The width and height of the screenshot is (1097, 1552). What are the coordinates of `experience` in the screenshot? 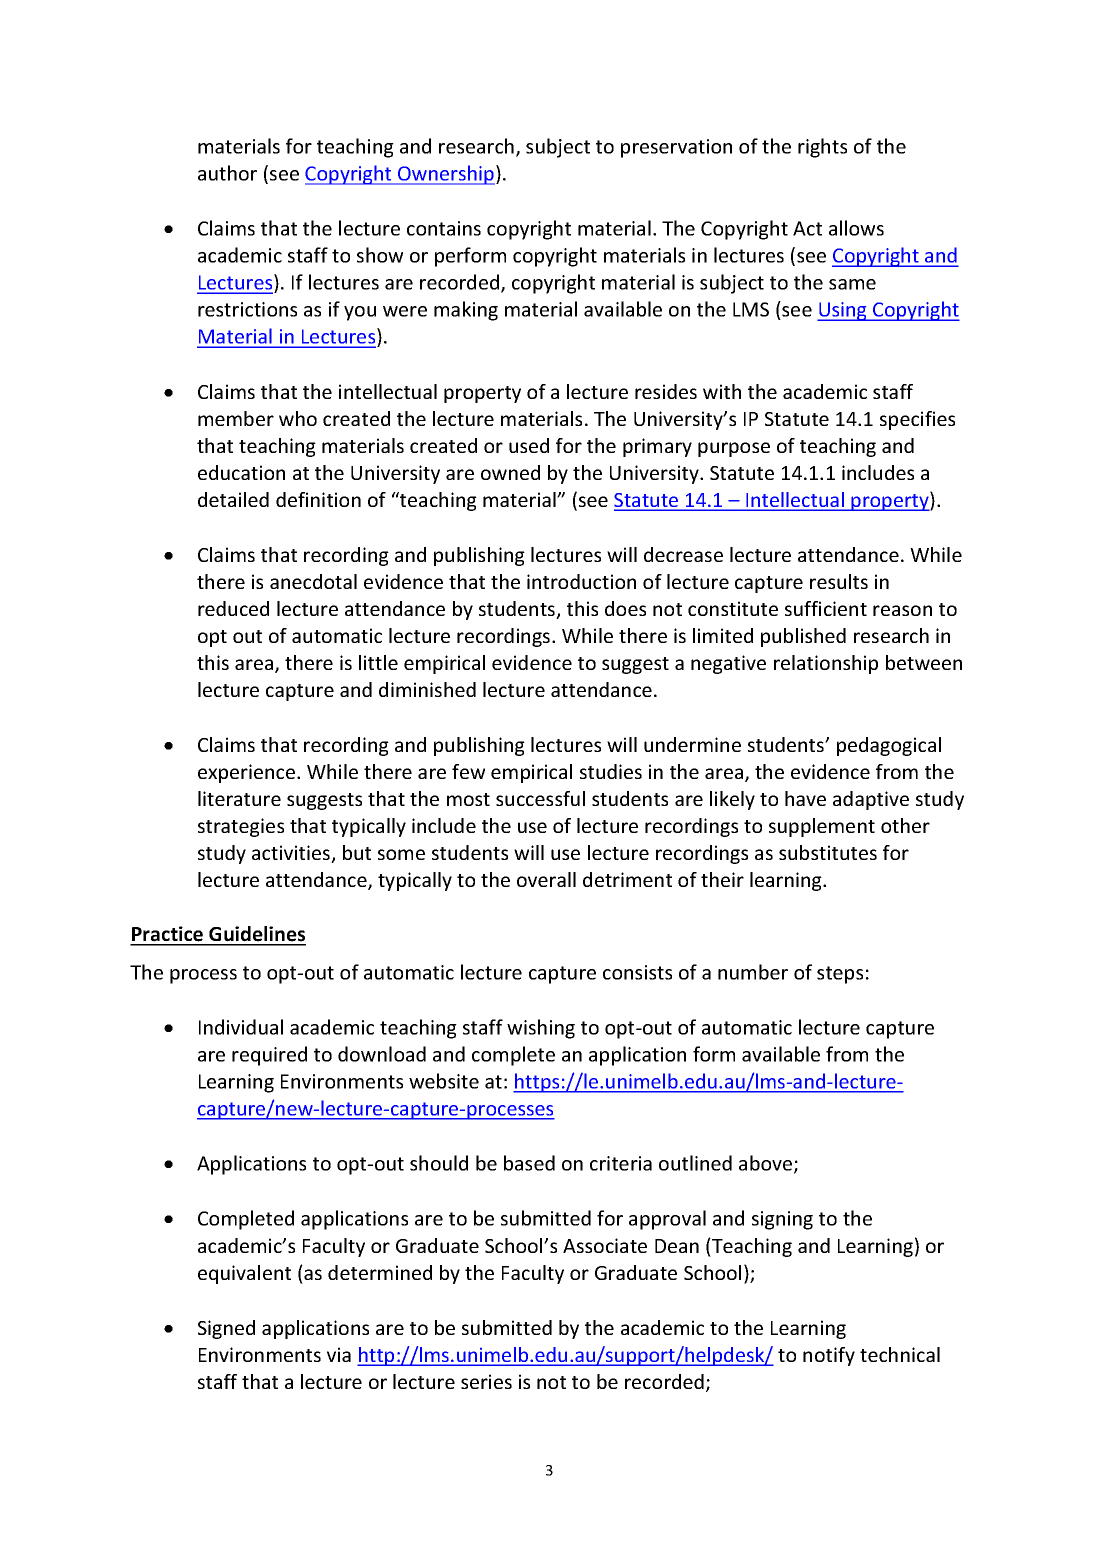 It's located at (248, 773).
